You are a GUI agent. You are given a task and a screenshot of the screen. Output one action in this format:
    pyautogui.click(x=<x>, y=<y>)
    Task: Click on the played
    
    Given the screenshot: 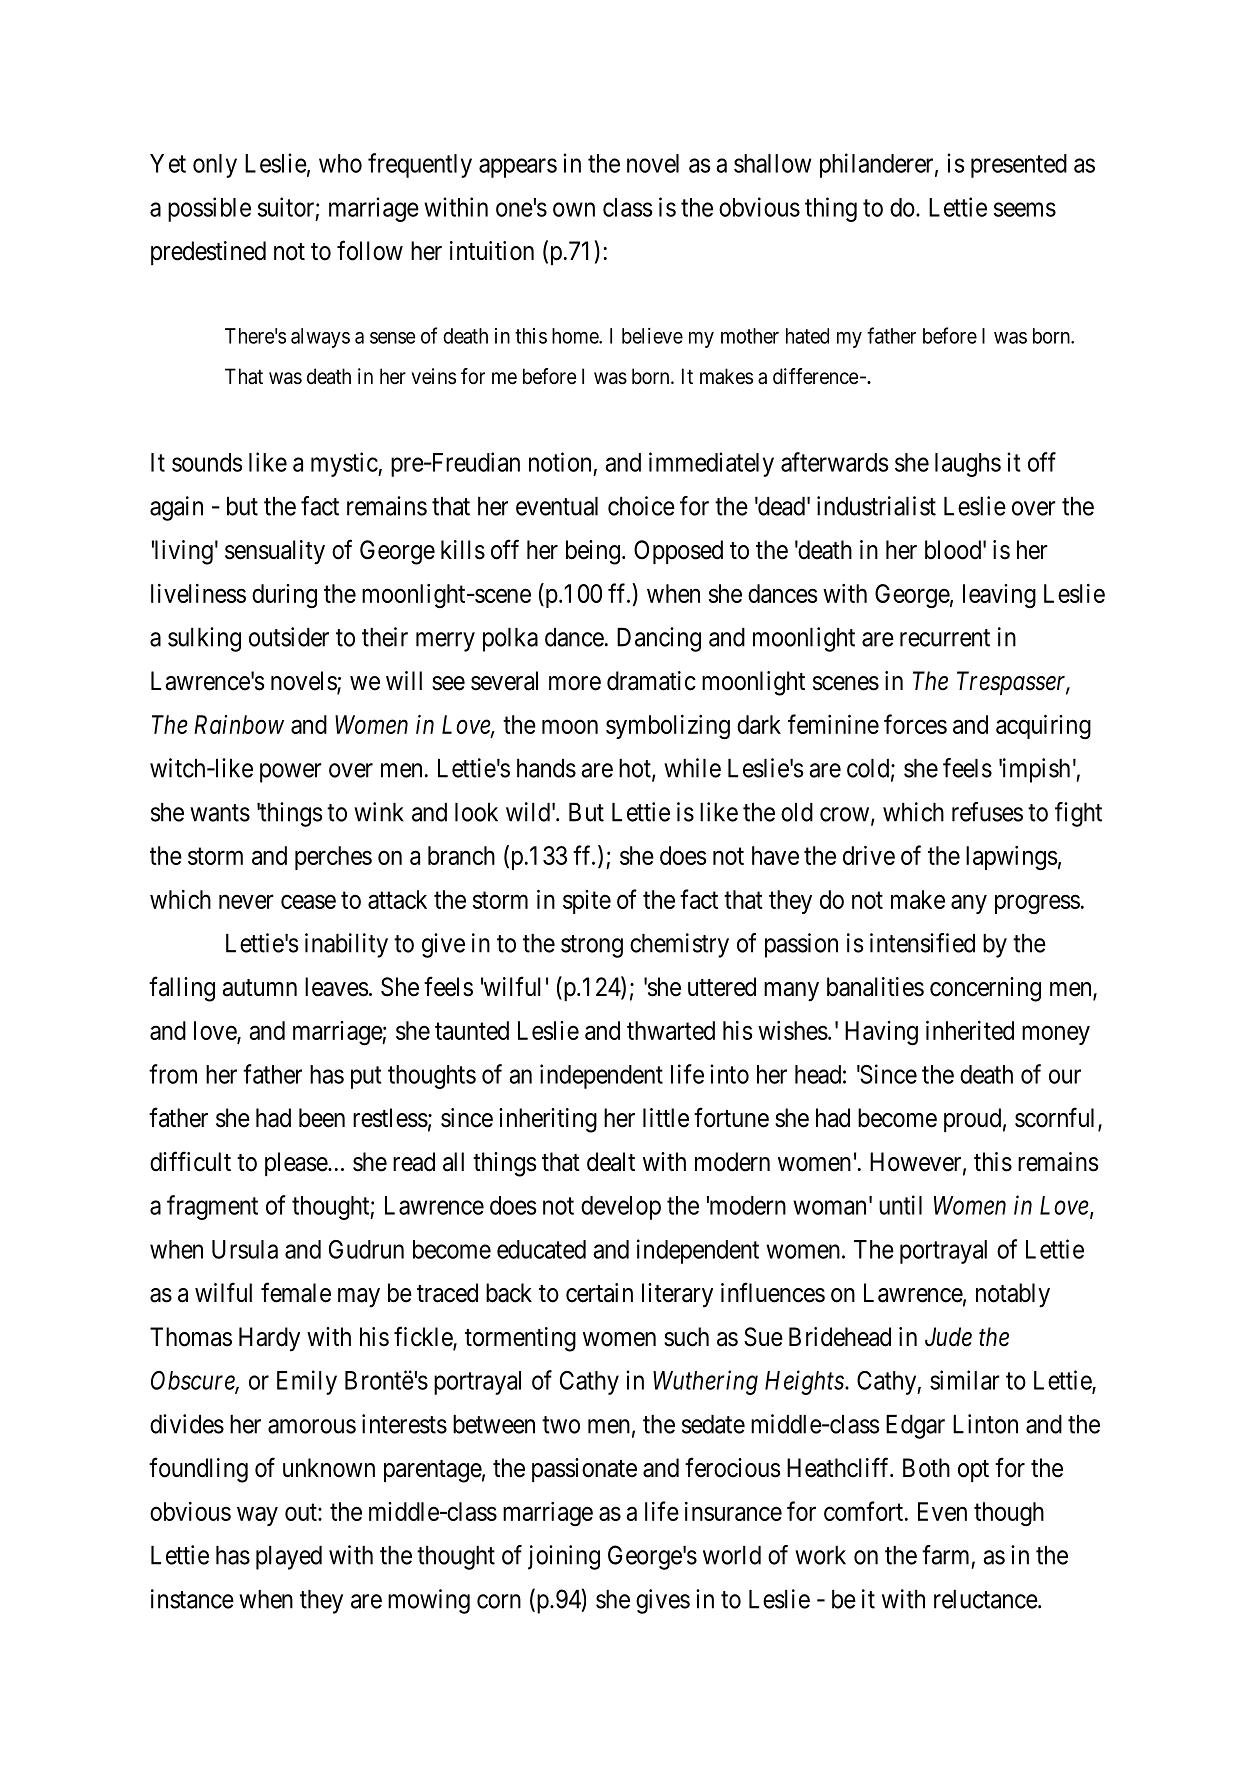 What is the action you would take?
    pyautogui.click(x=289, y=1558)
